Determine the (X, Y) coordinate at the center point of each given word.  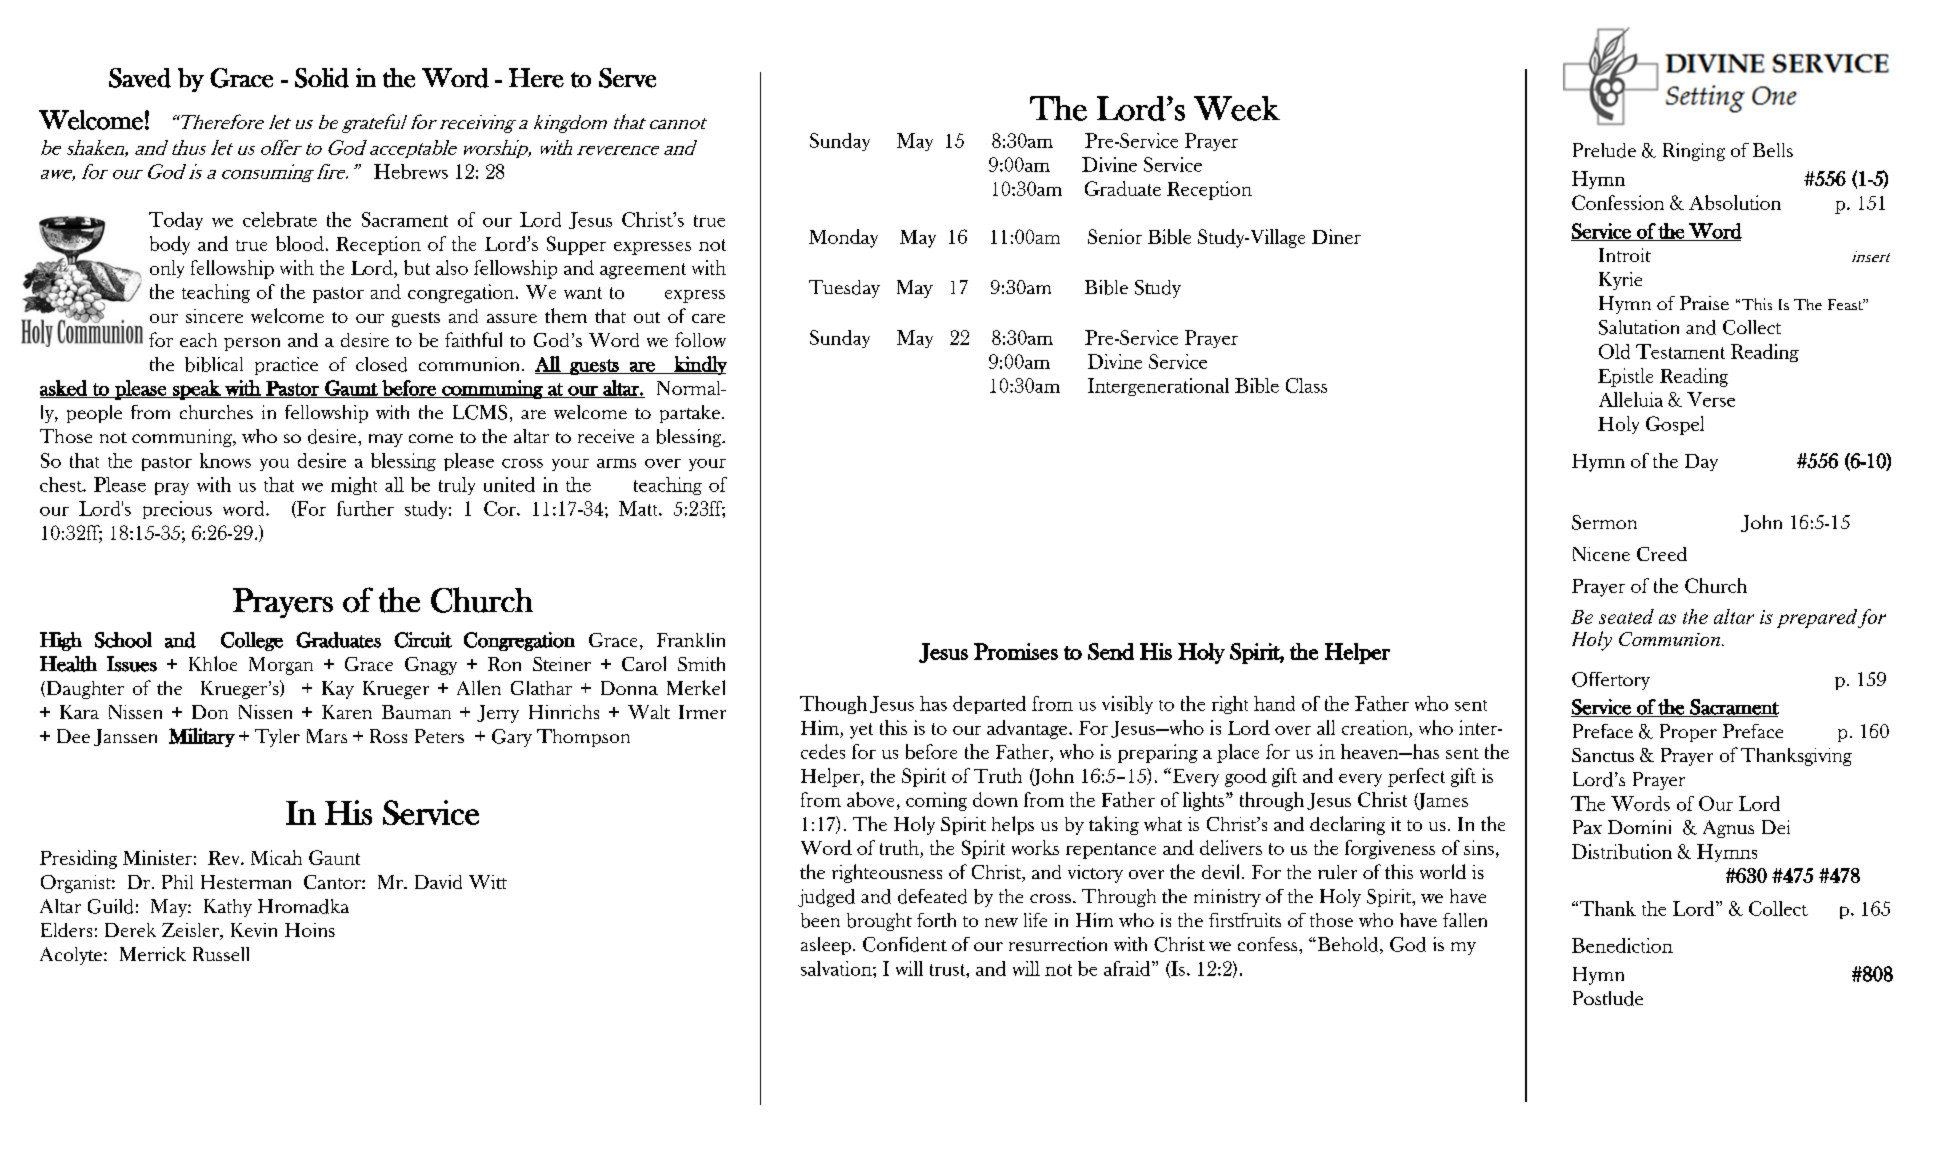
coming (936, 801)
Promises (1016, 651)
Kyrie (1620, 281)
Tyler (277, 738)
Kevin (254, 930)
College (252, 641)
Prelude (1604, 150)
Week (1237, 108)
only (167, 269)
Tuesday (844, 289)
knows (225, 460)
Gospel (1675, 425)
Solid (322, 78)
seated (1626, 616)
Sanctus (1603, 755)
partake (690, 414)
